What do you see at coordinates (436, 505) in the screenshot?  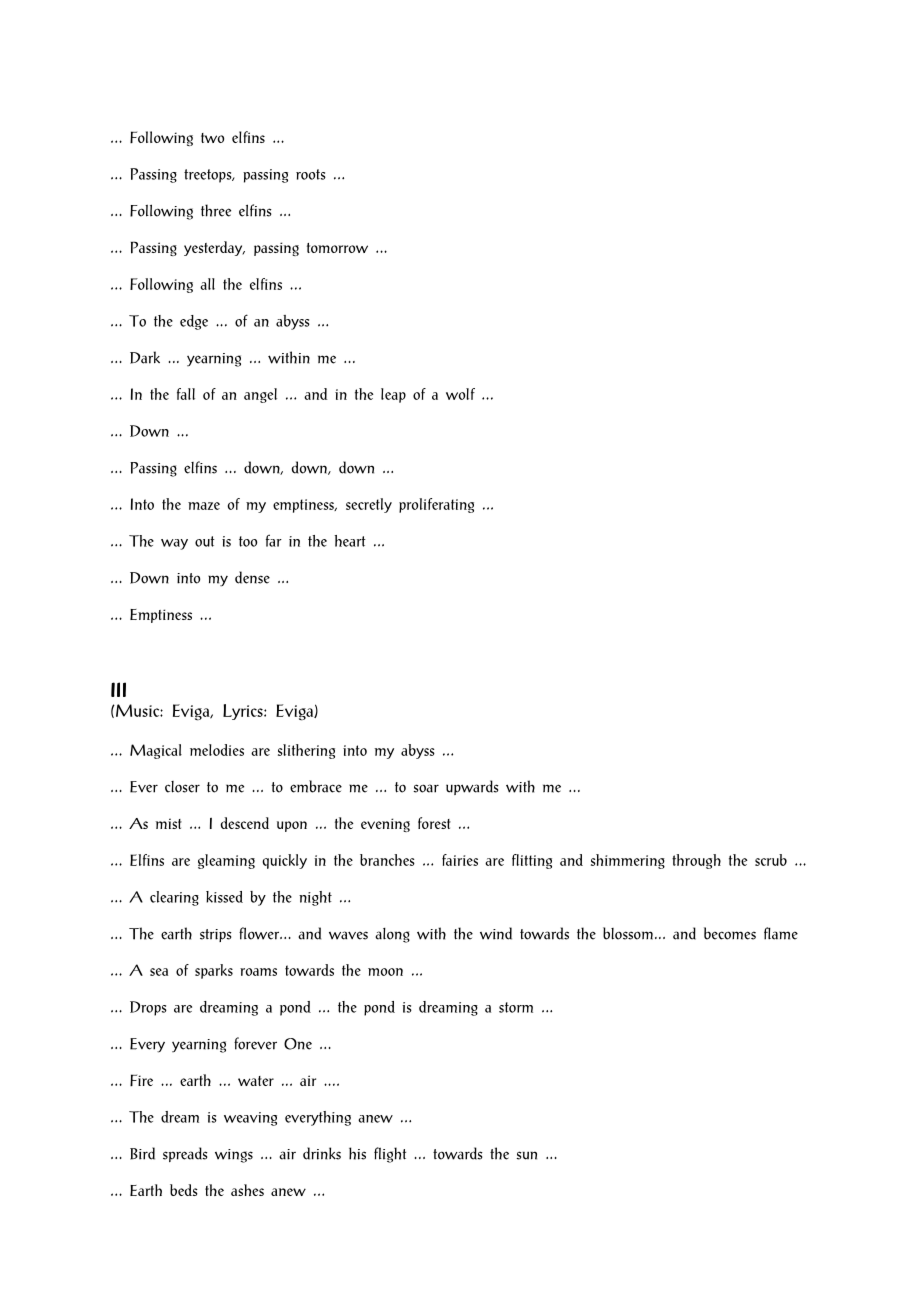 I see `proliferating` at bounding box center [436, 505].
